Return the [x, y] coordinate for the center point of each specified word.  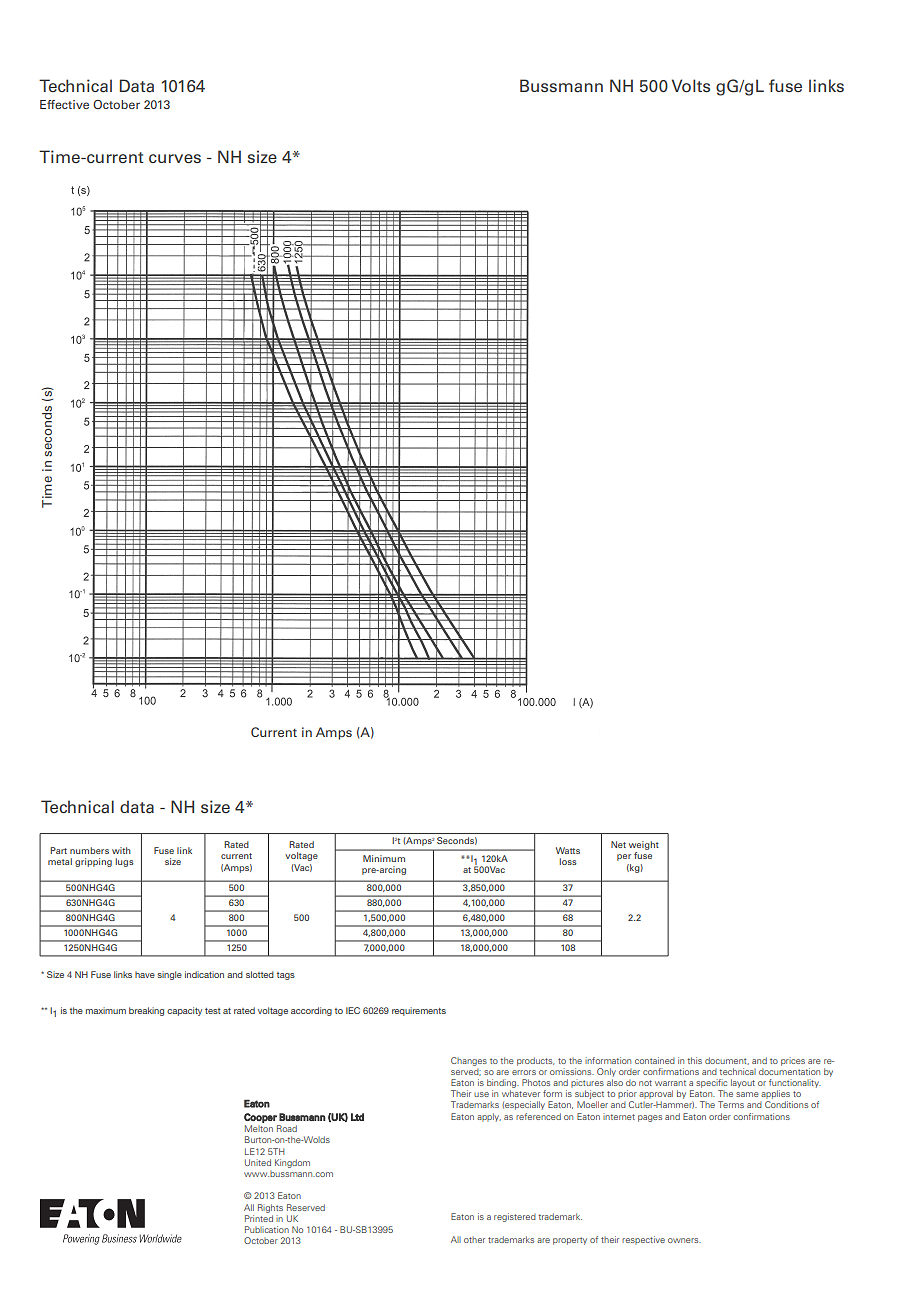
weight [644, 847]
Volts [691, 86]
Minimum [384, 858]
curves [175, 158]
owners [684, 1240]
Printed [259, 1218]
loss [568, 861]
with [121, 850]
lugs [125, 862]
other [474, 1240]
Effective [64, 104]
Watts [568, 850]
